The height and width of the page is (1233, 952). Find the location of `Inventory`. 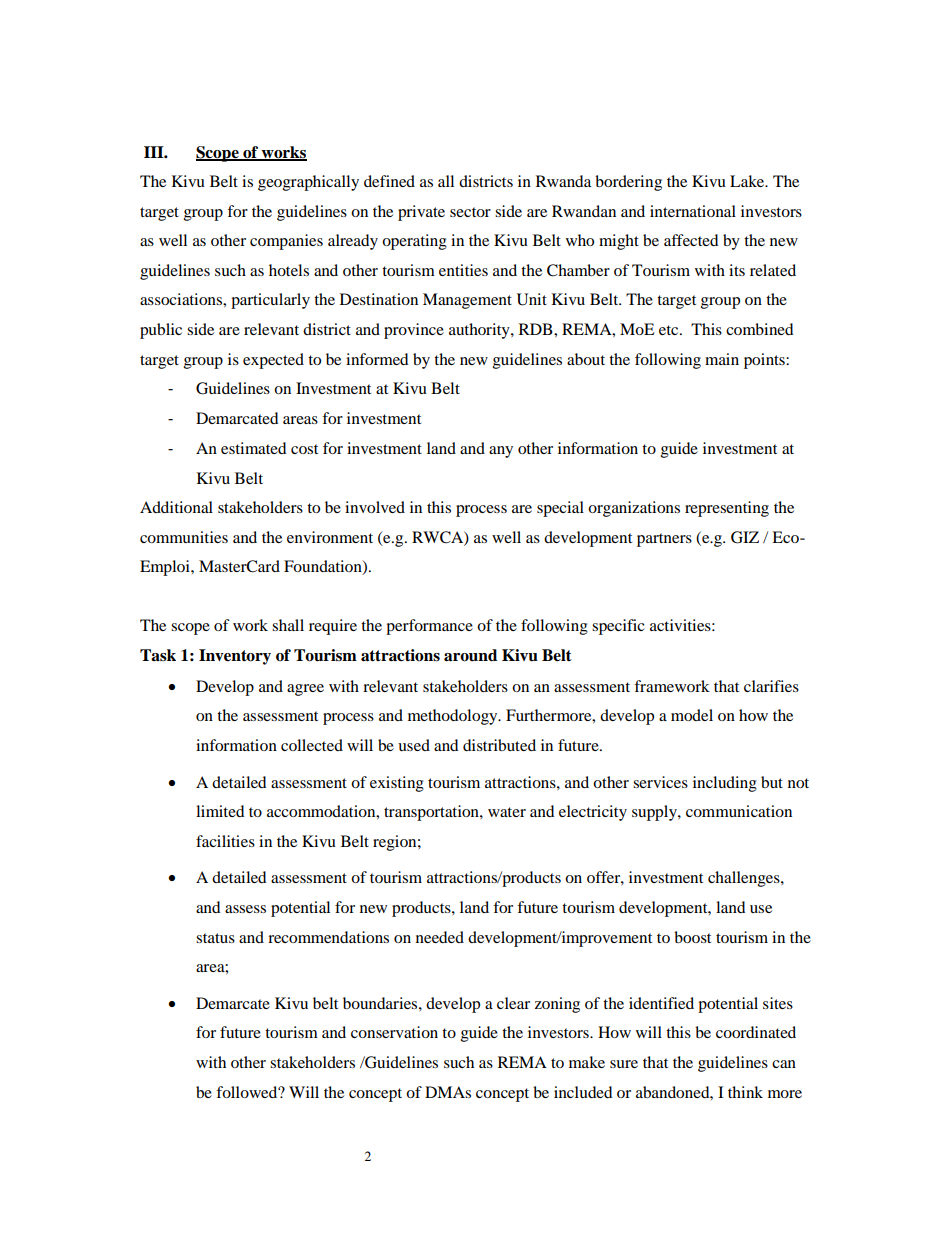

Inventory is located at coordinates (235, 657).
